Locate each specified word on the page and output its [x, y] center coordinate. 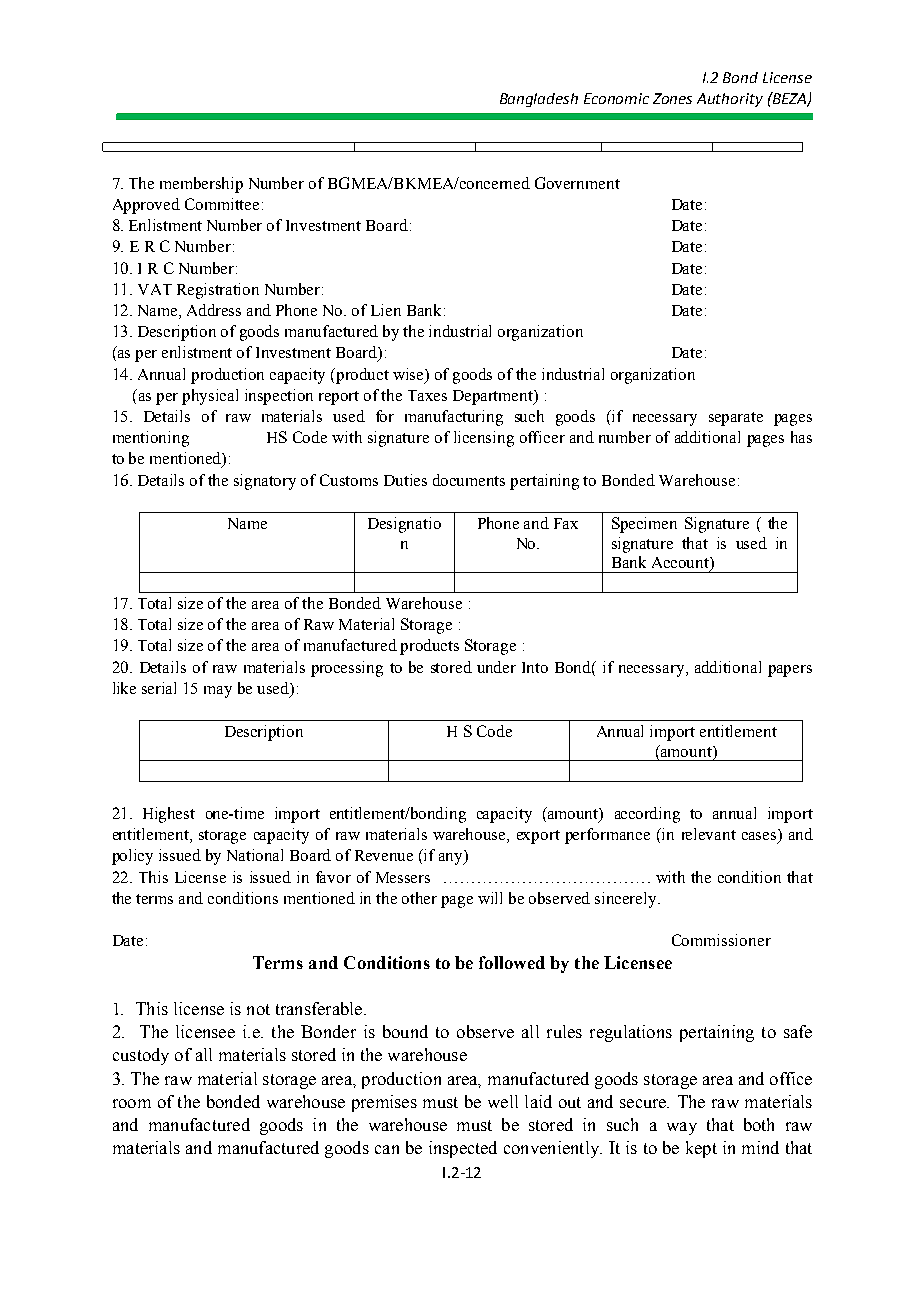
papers [790, 671]
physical [210, 397]
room [132, 1103]
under [496, 667]
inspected [463, 1149]
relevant [709, 834]
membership [201, 185]
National [255, 855]
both [759, 1124]
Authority [730, 100]
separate [736, 419]
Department [494, 397]
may [218, 692]
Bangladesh [539, 100]
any [452, 858]
